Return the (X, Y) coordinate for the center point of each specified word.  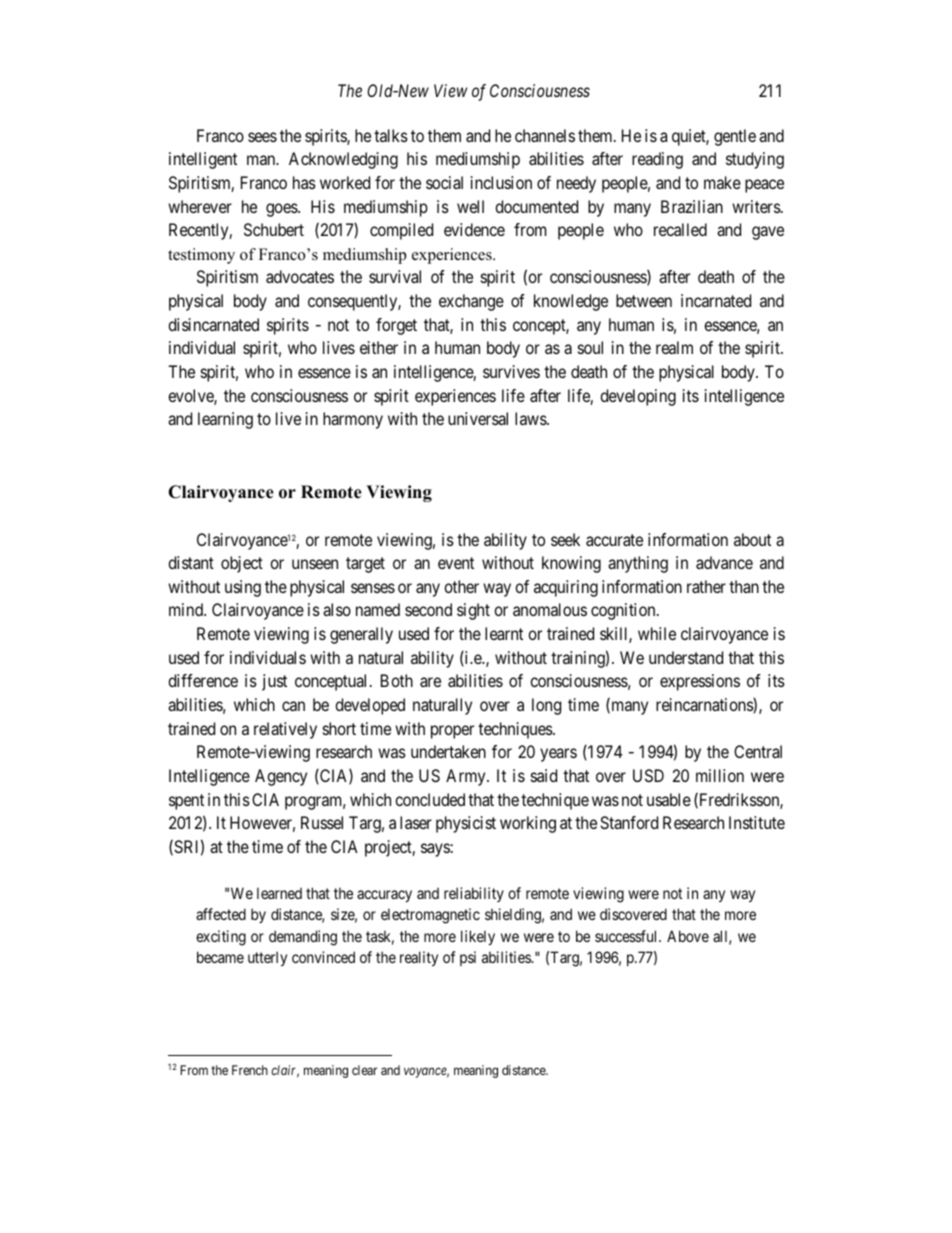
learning (225, 420)
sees (262, 137)
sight (473, 611)
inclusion (501, 182)
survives (511, 371)
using (243, 588)
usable (669, 799)
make (722, 182)
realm (674, 347)
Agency (281, 777)
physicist (466, 824)
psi (468, 958)
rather (706, 586)
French (250, 1070)
